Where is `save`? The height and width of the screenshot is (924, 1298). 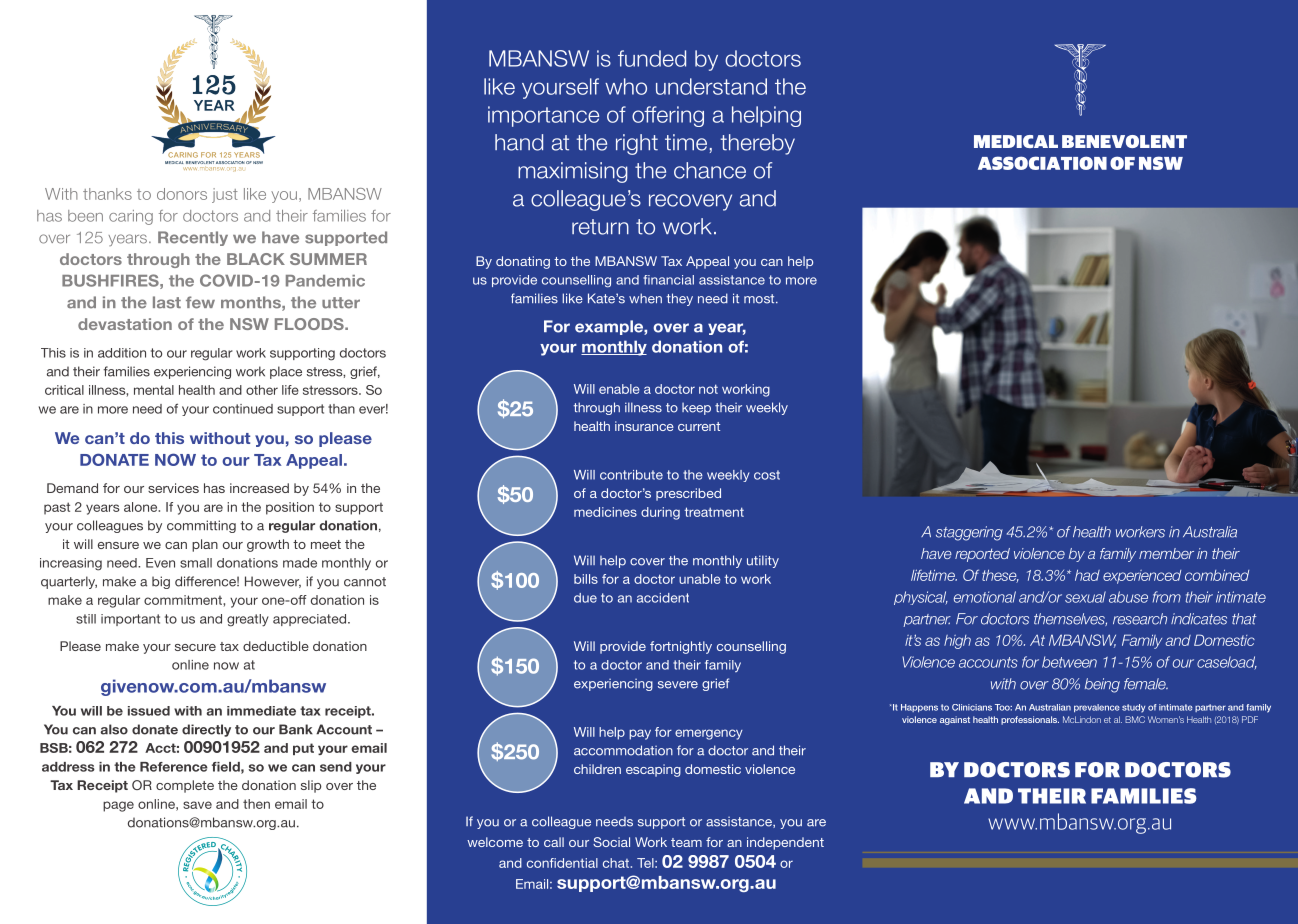
save is located at coordinates (197, 805).
